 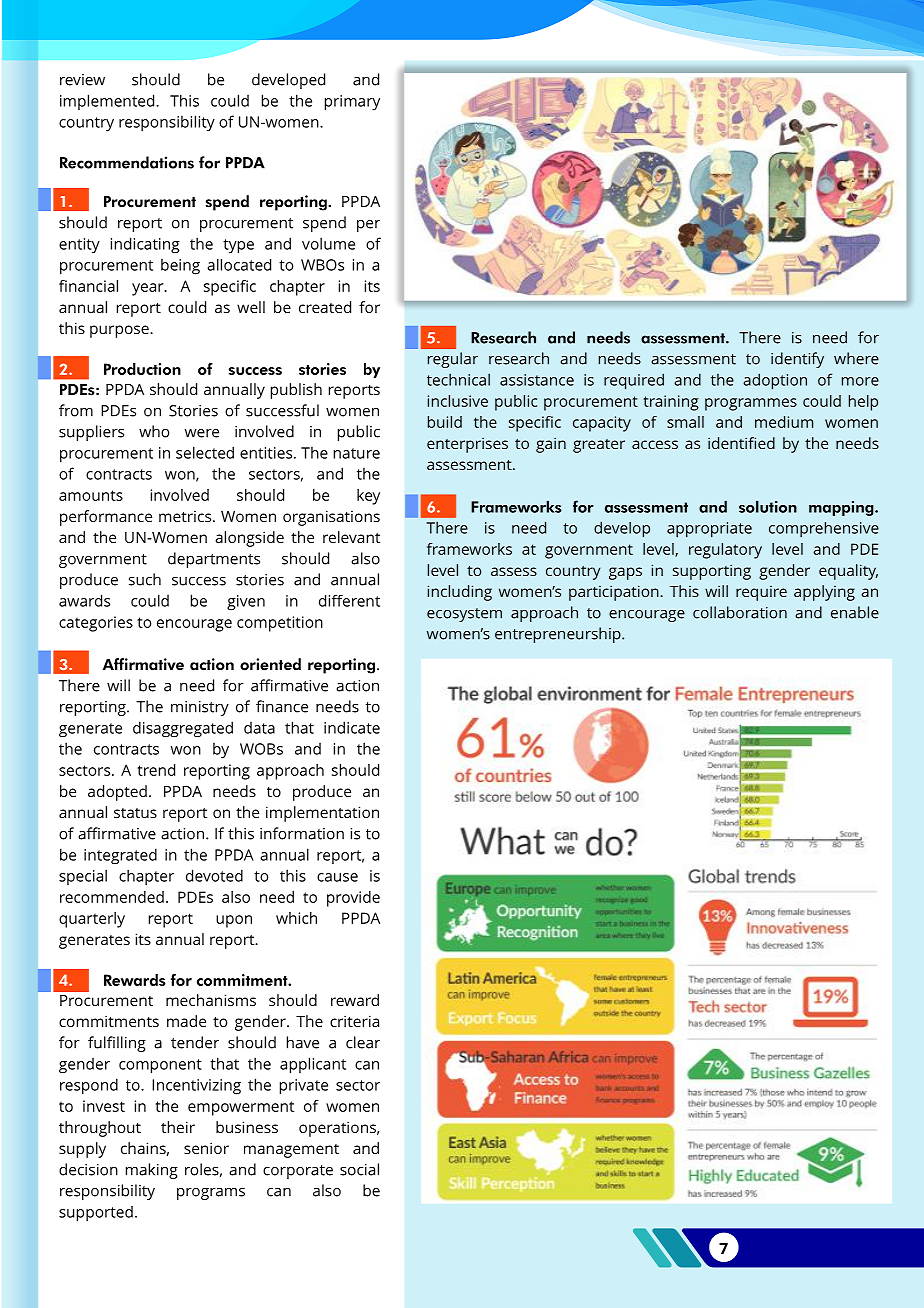 I want to click on selected, so click(x=205, y=452).
